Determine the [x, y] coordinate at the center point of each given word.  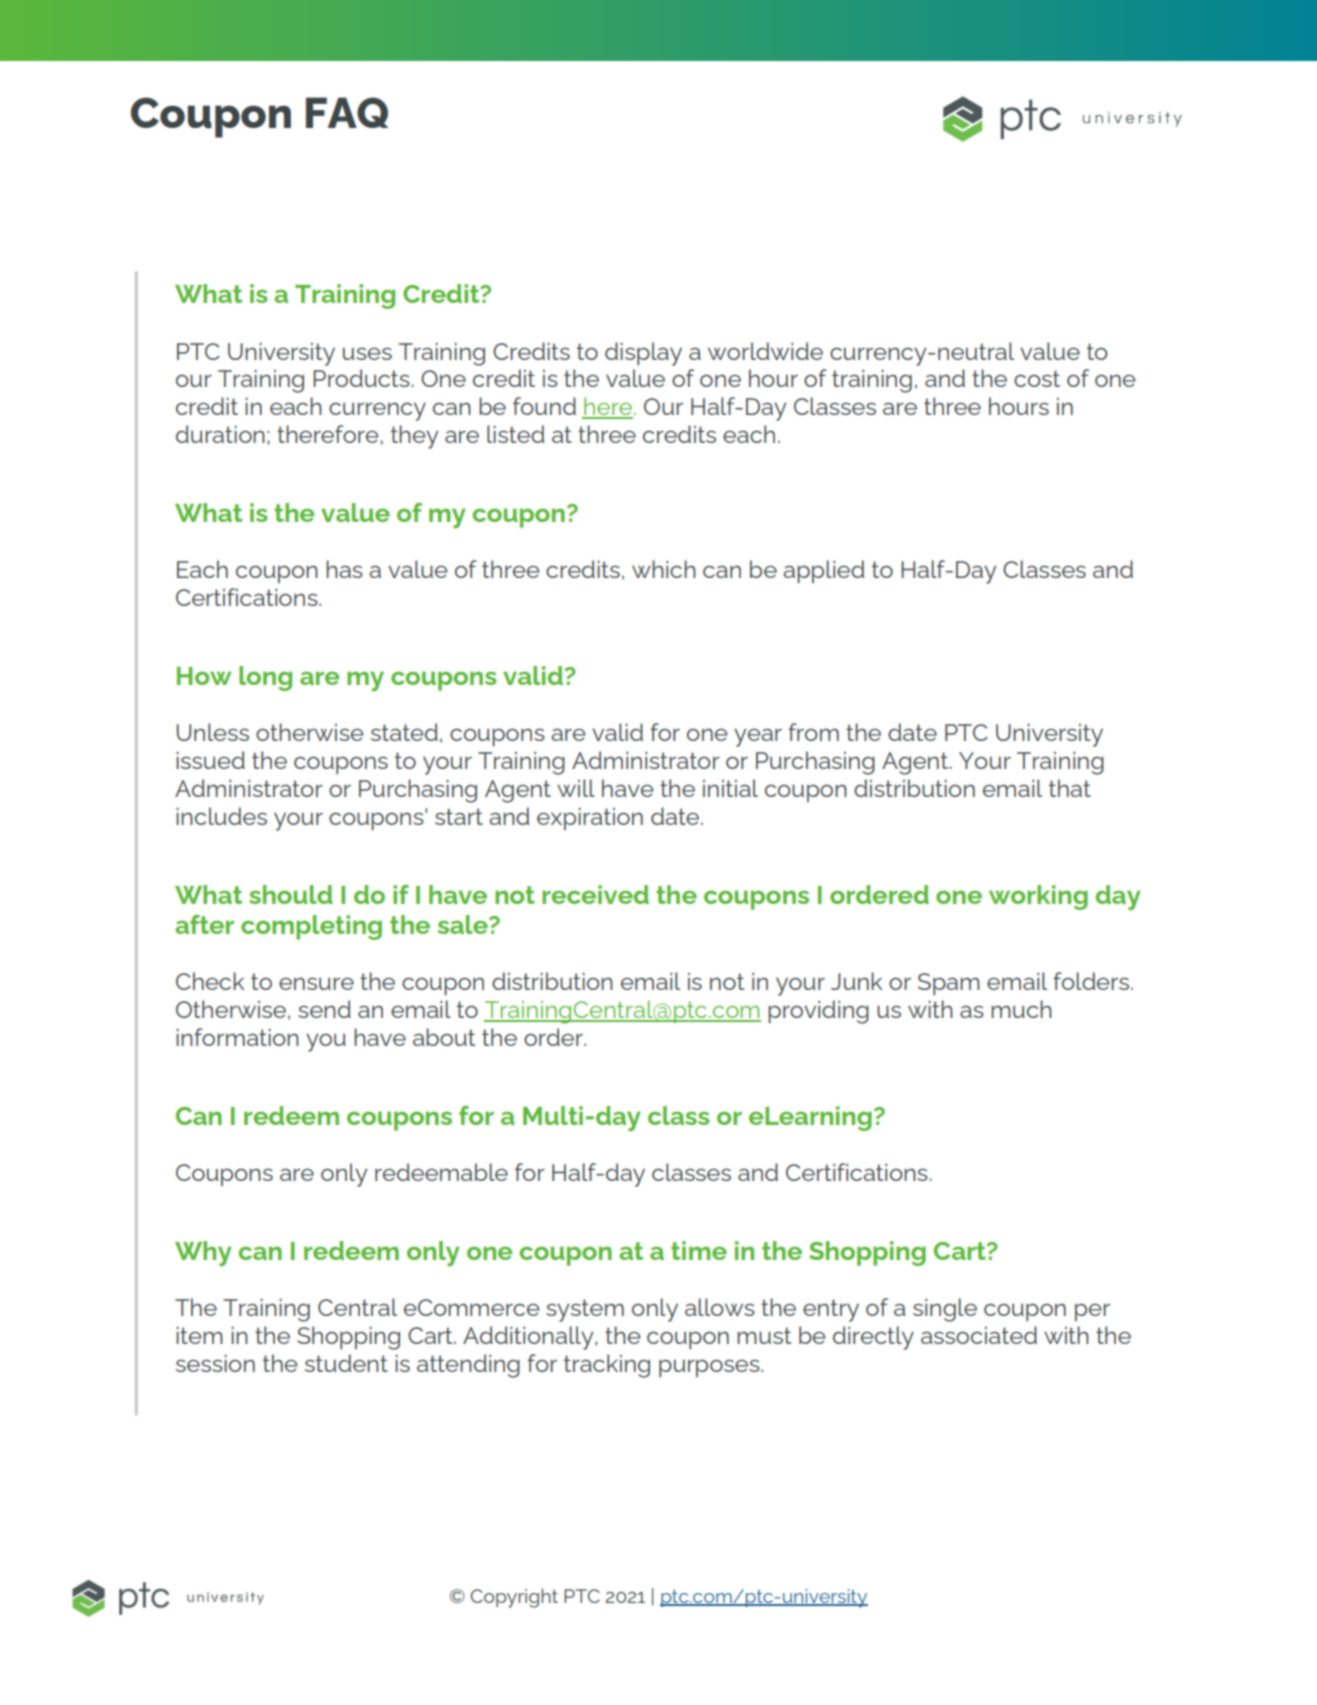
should [290, 894]
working [1038, 897]
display [643, 354]
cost [1037, 378]
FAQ [347, 112]
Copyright [514, 1598]
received [595, 894]
